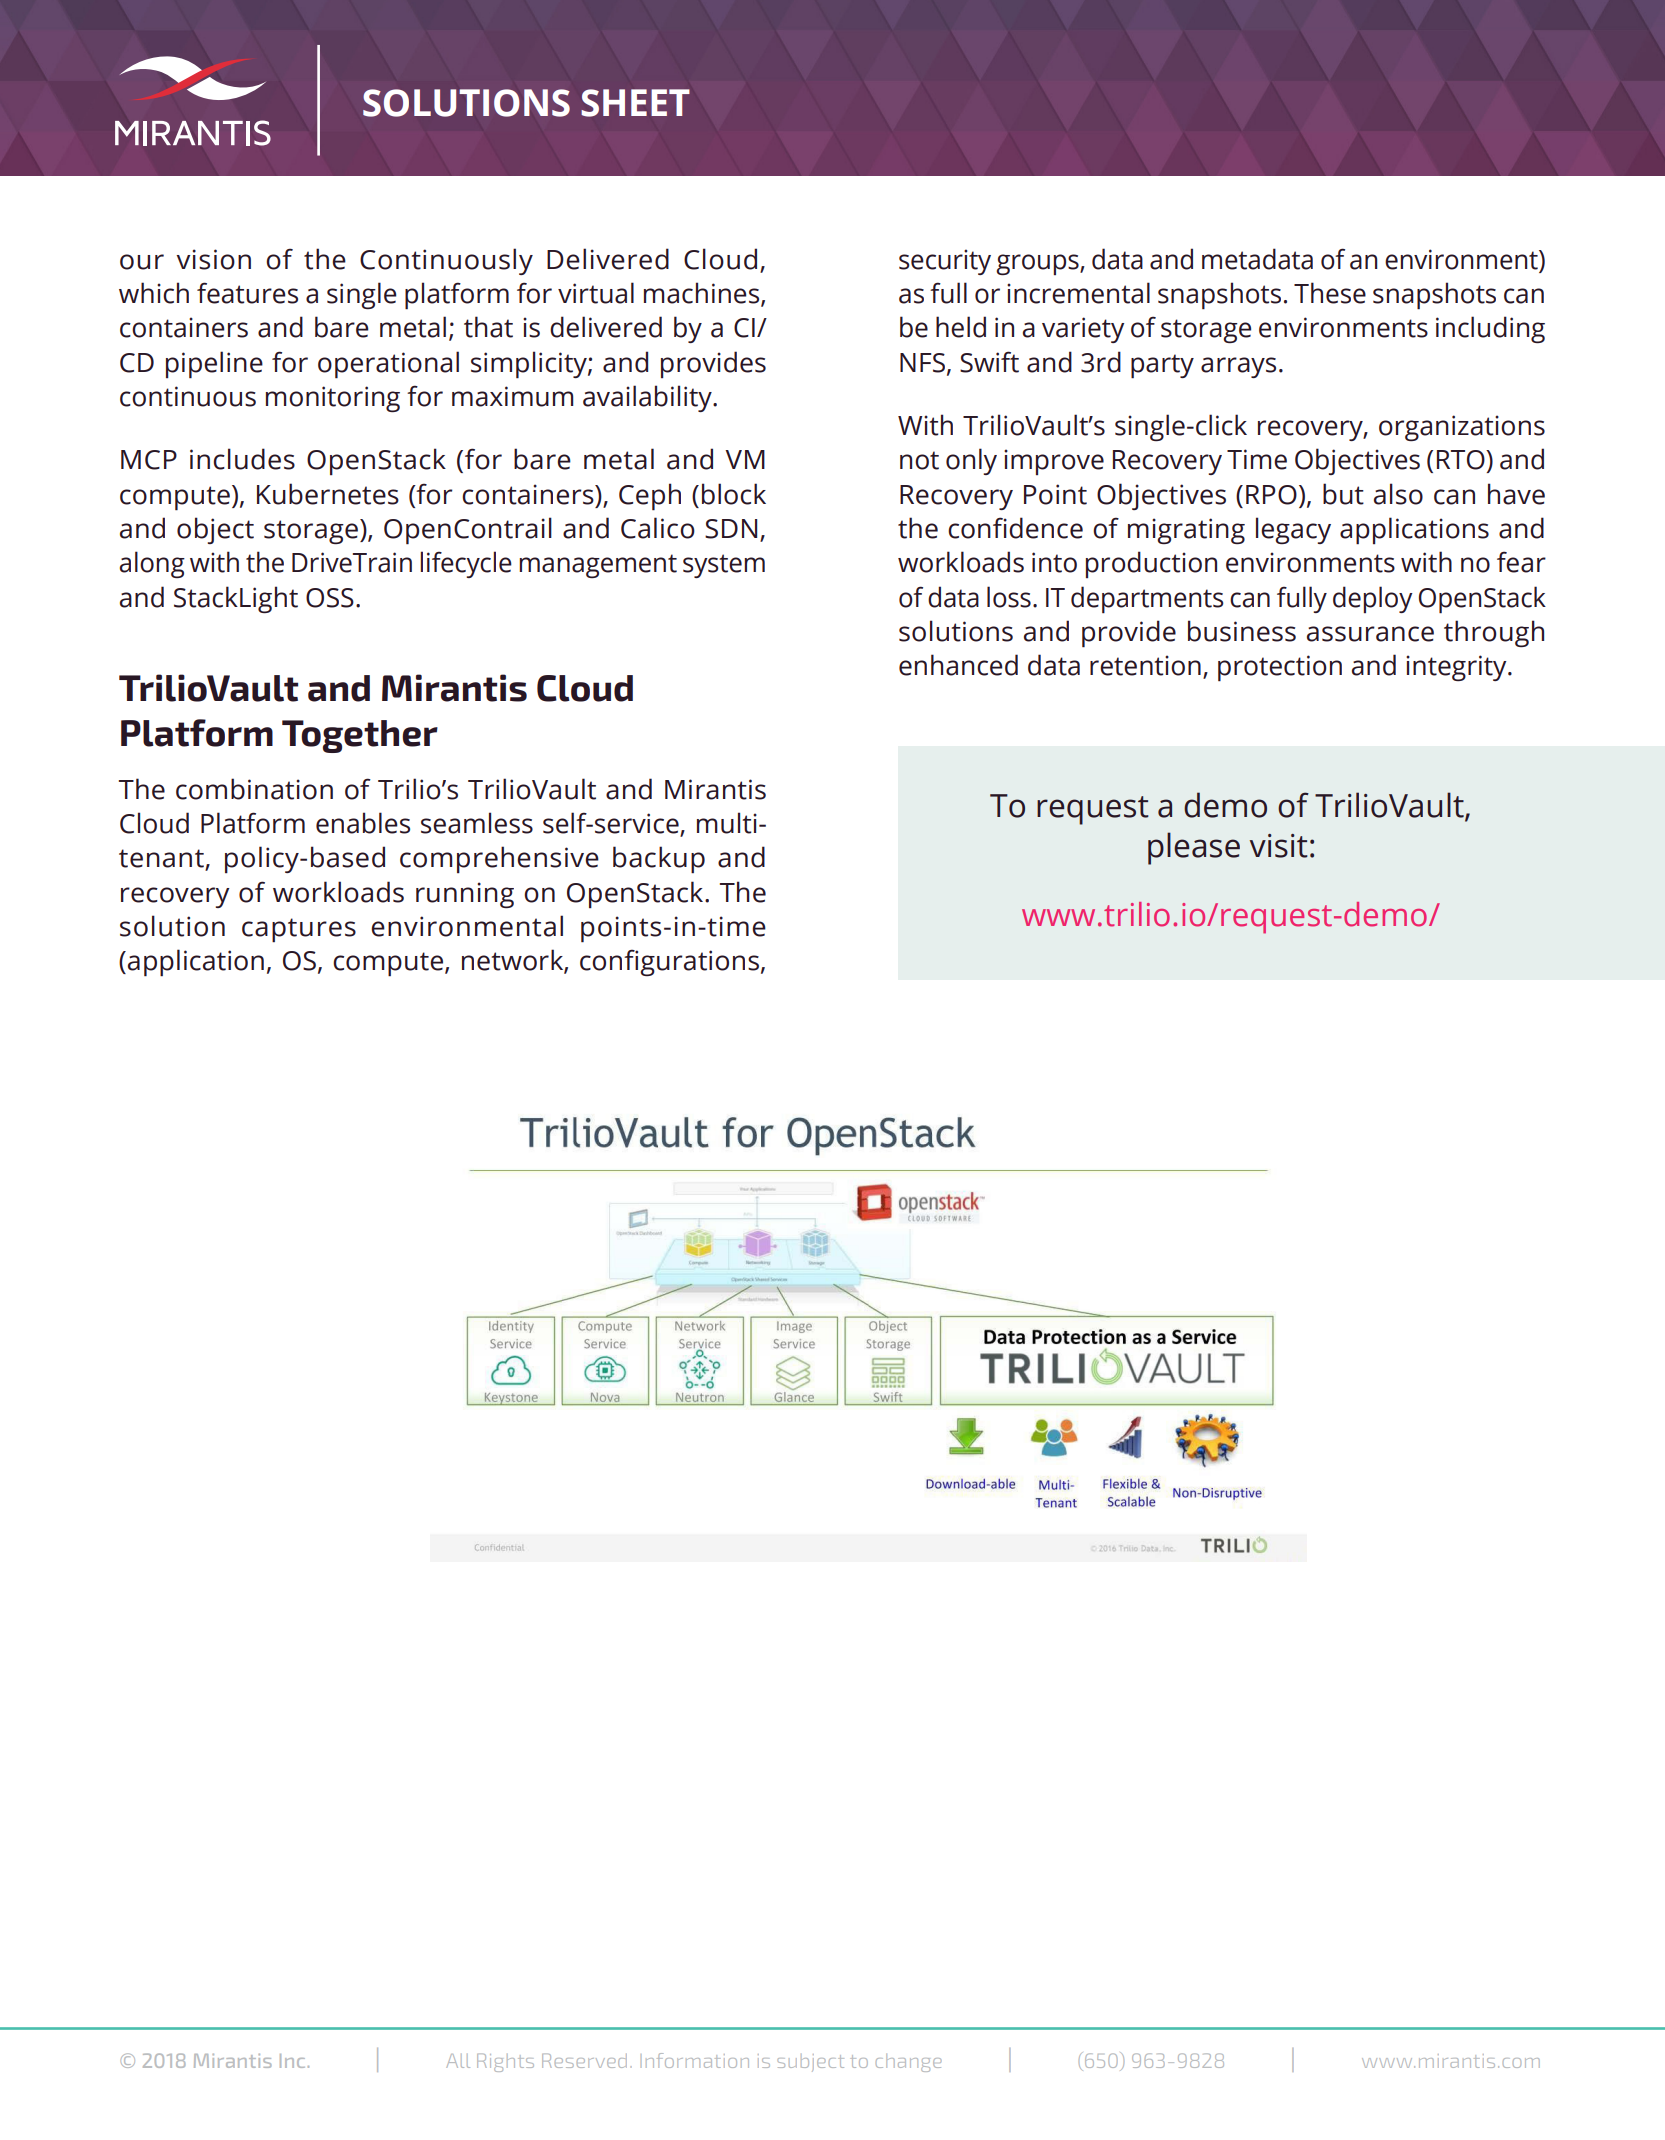  Describe the element at coordinates (584, 2060) in the page. I see `Reserved` at that location.
